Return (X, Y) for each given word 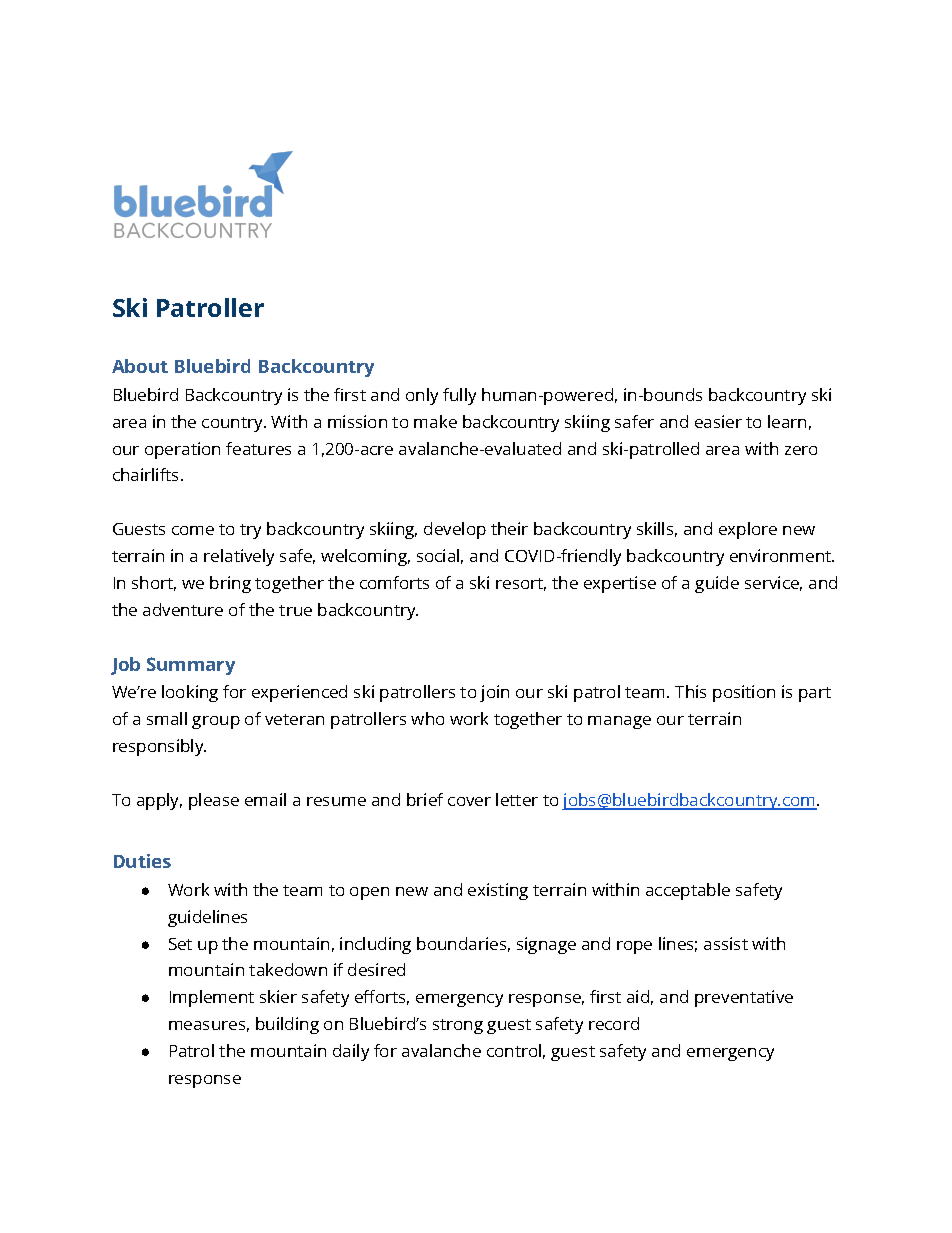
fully (459, 396)
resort (521, 584)
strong (458, 1026)
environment (782, 555)
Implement (212, 998)
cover (469, 801)
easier (718, 421)
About (140, 366)
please (214, 801)
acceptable (688, 891)
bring (230, 584)
